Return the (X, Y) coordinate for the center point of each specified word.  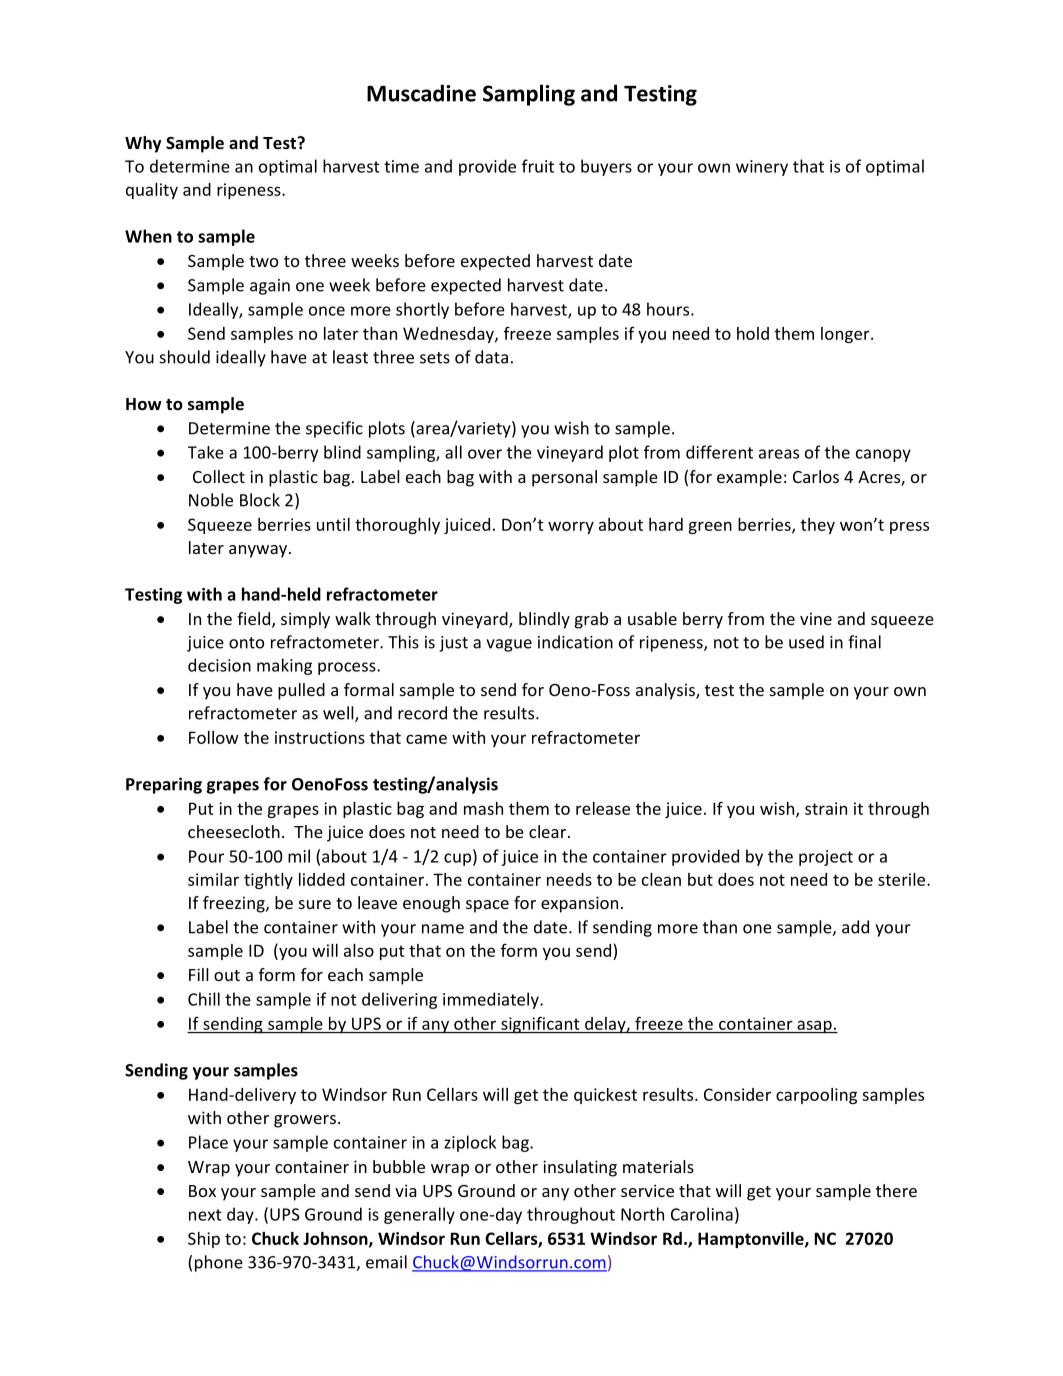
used (806, 642)
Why (143, 144)
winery (762, 168)
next (205, 1215)
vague (509, 645)
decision (219, 665)
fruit (538, 166)
